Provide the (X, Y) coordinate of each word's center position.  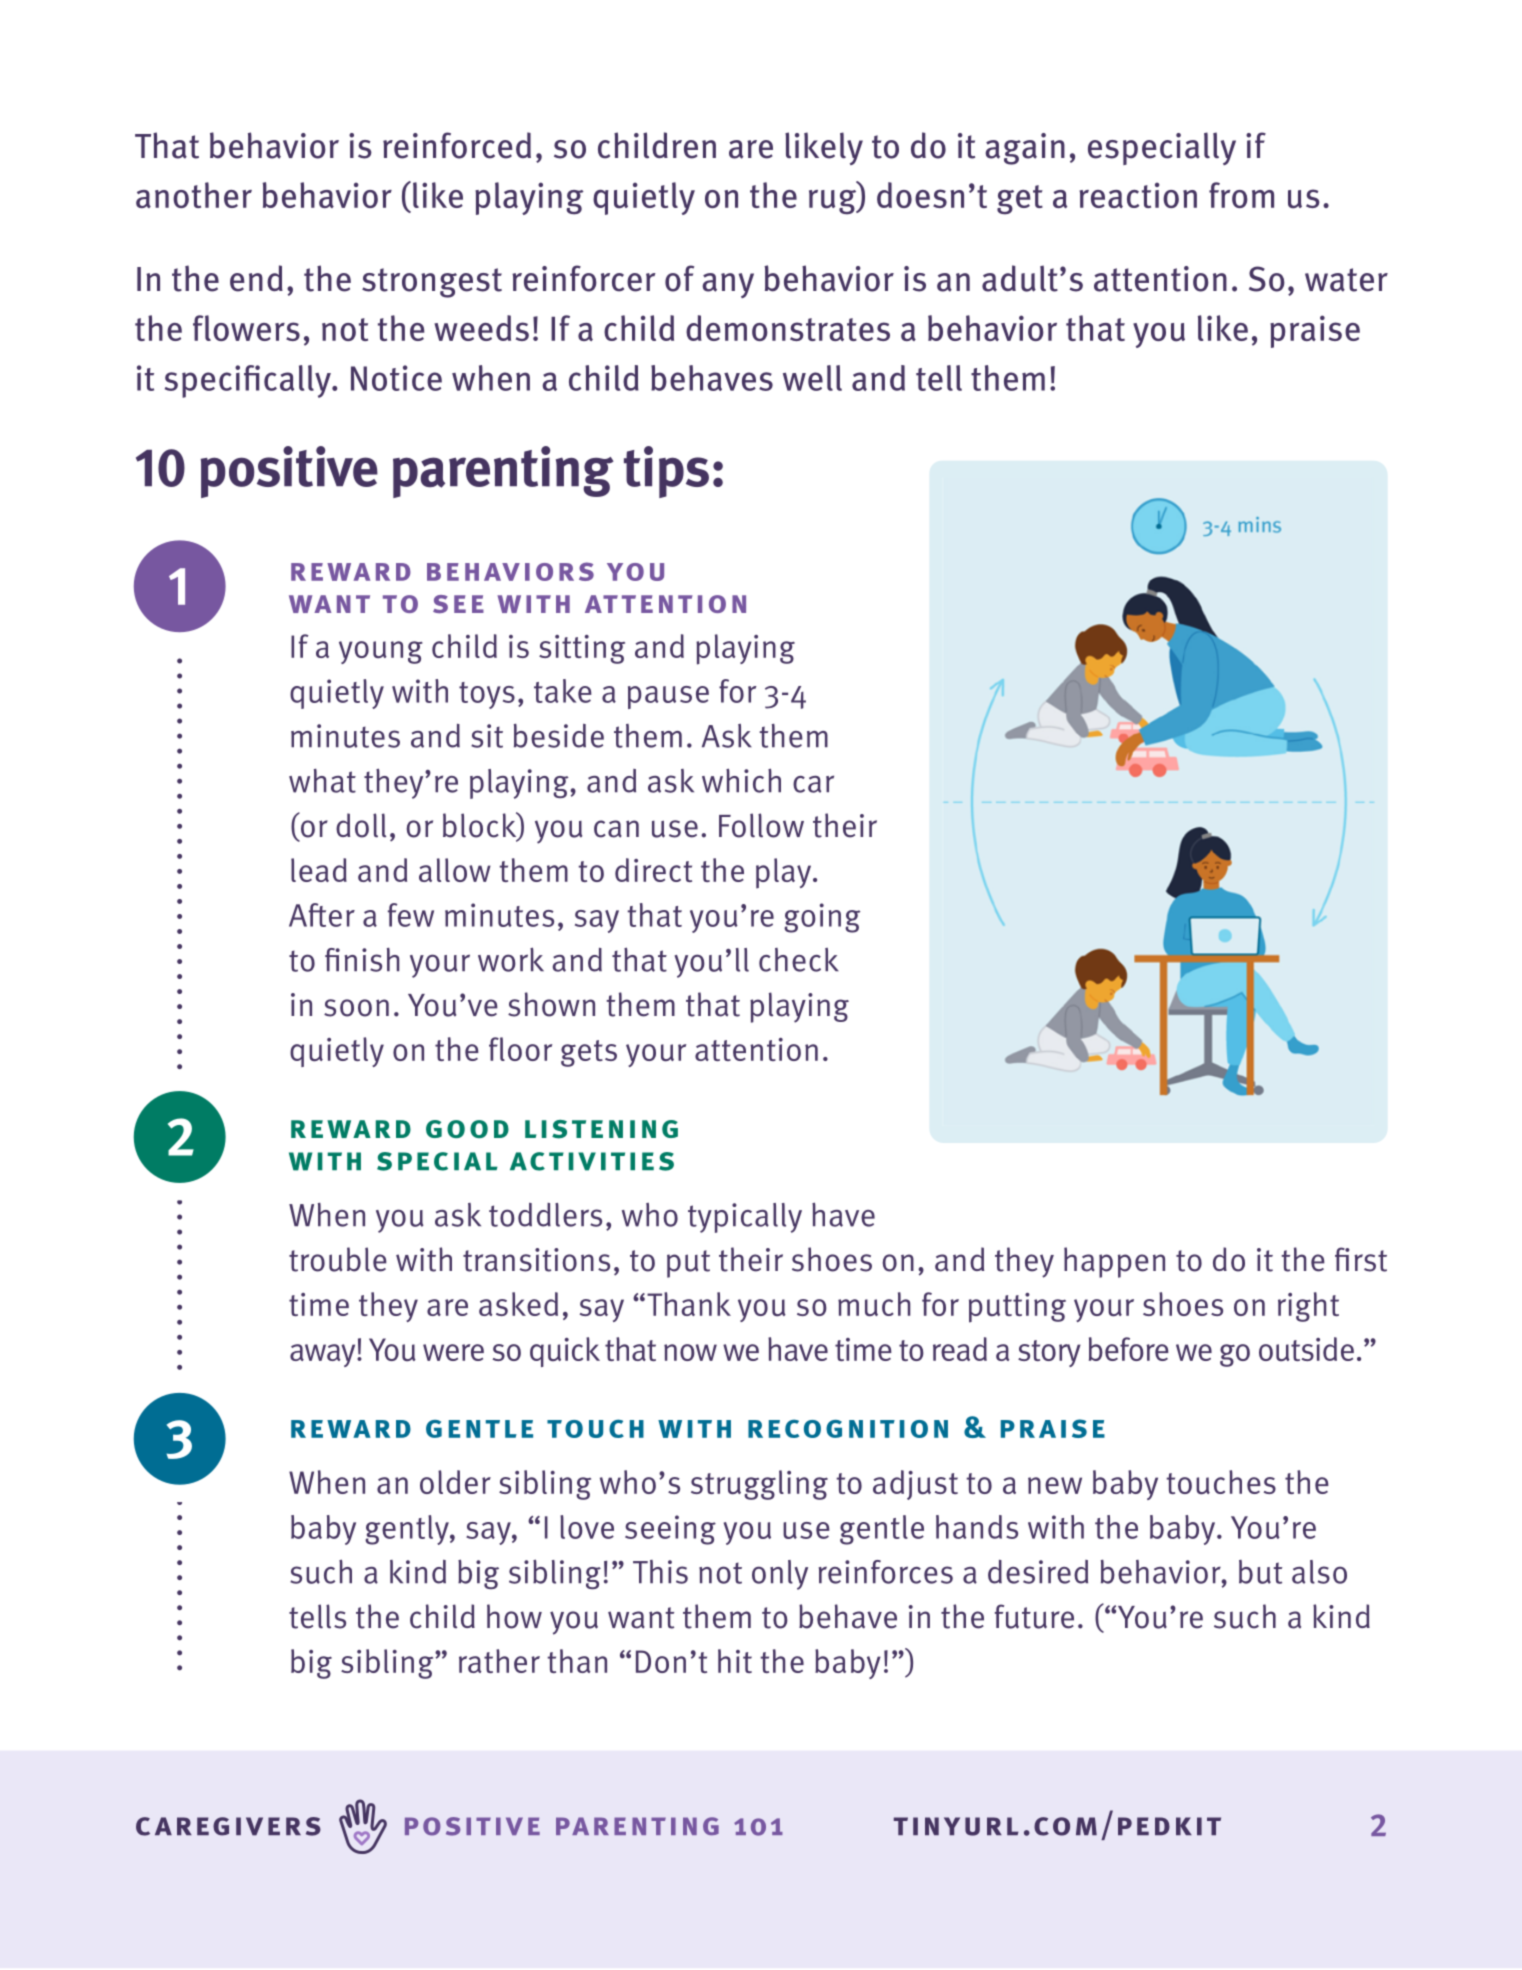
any (728, 285)
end (256, 278)
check (799, 960)
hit (735, 1661)
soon (356, 1008)
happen (1114, 1262)
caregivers (228, 1826)
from (1241, 195)
